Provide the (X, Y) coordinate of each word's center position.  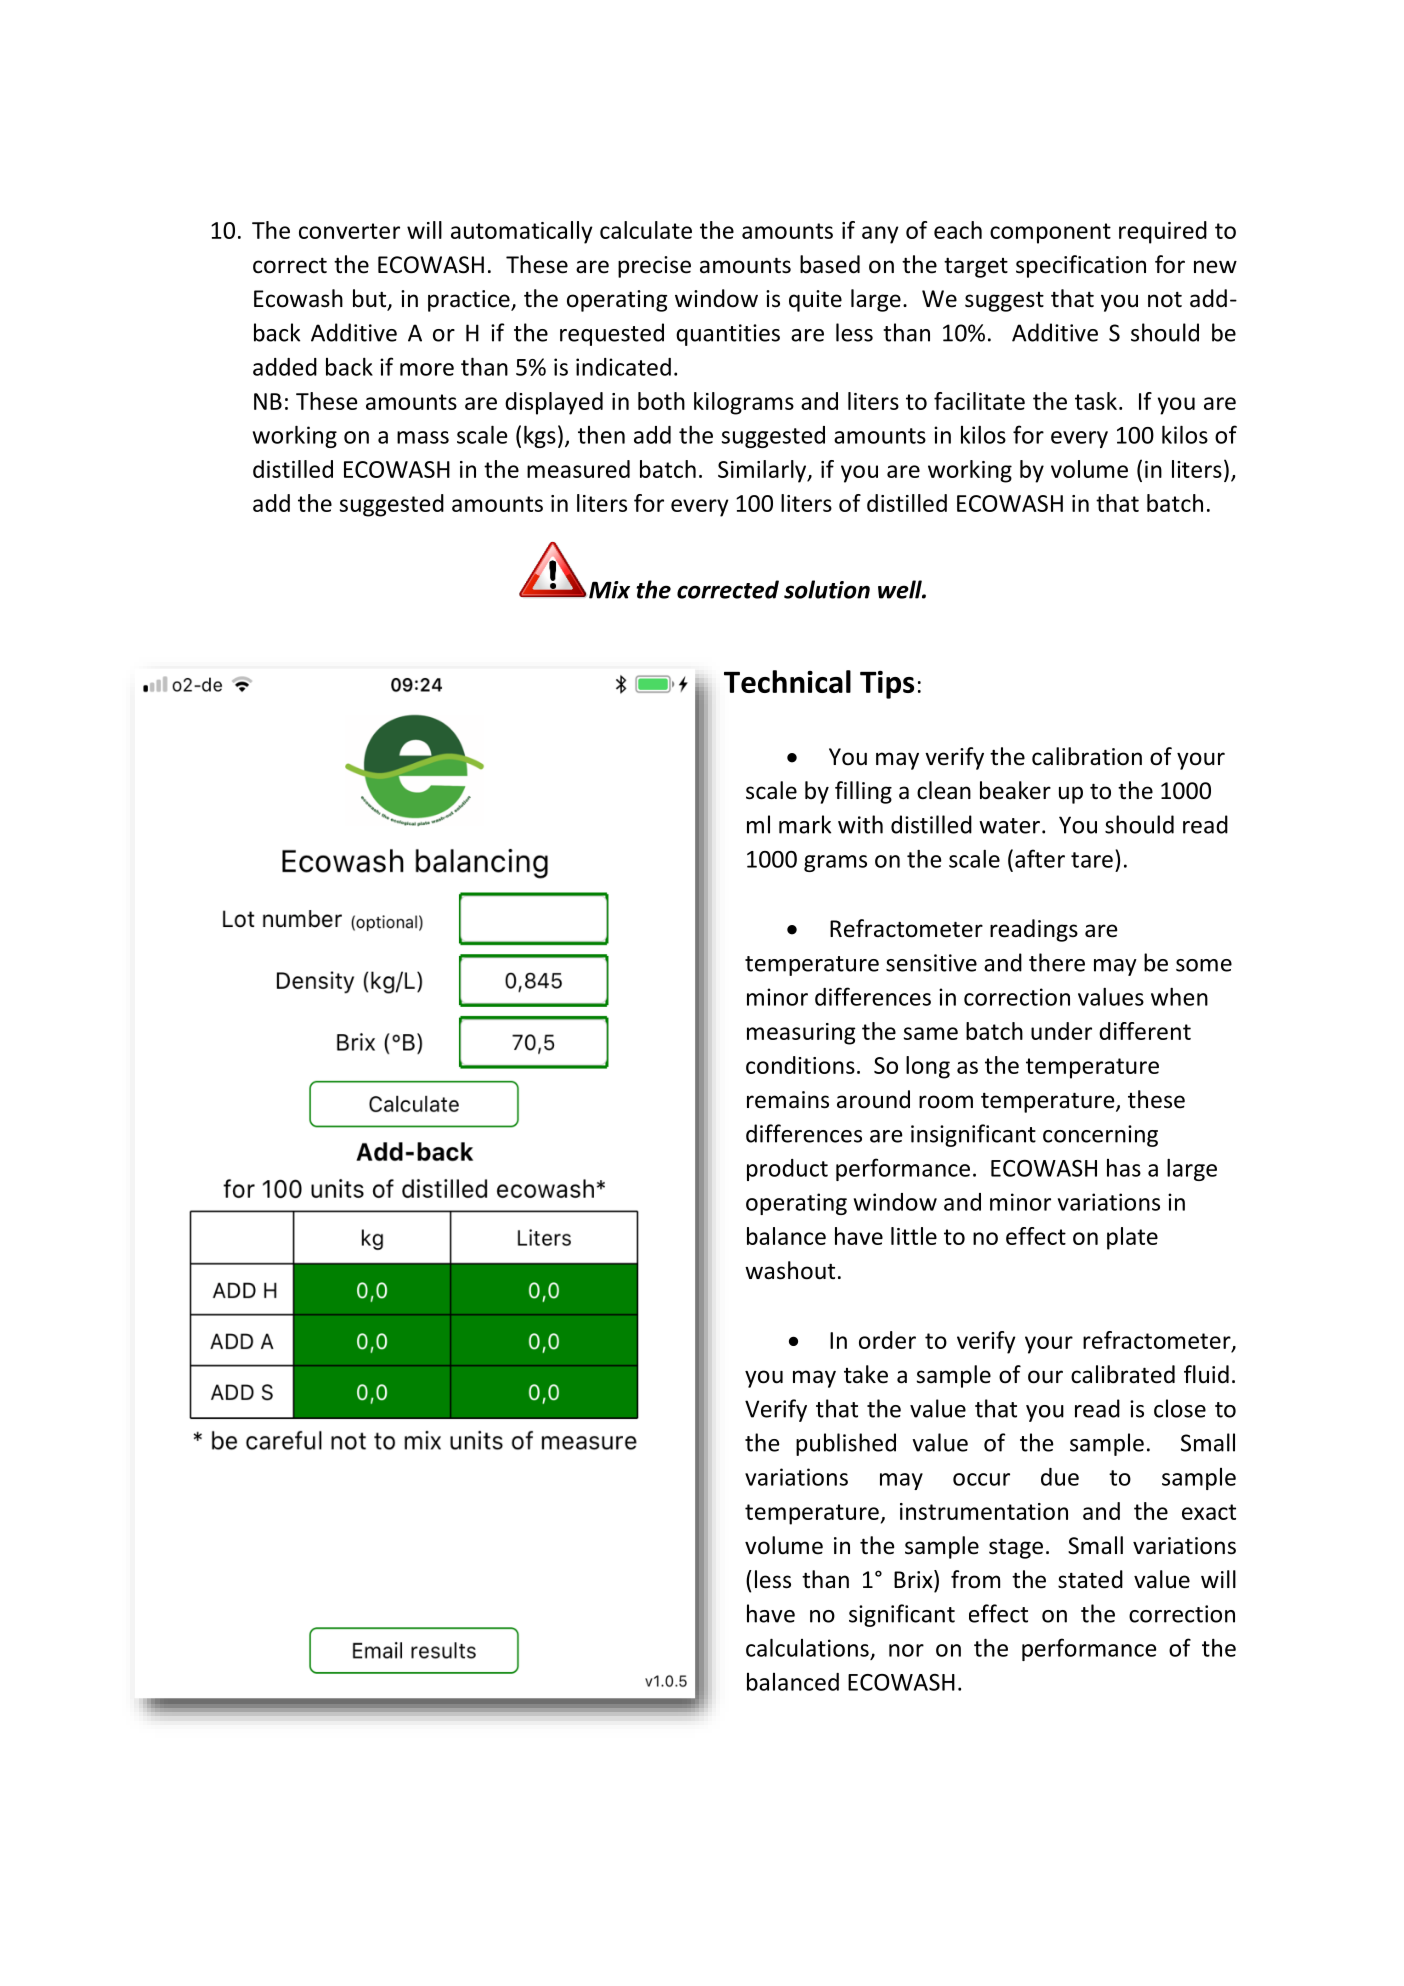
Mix (609, 590)
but (371, 299)
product (787, 1170)
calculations (807, 1647)
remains (788, 1100)
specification (1081, 266)
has (1124, 1168)
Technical (787, 681)
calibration (1087, 756)
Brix (914, 1579)
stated (1090, 1579)
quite (815, 301)
